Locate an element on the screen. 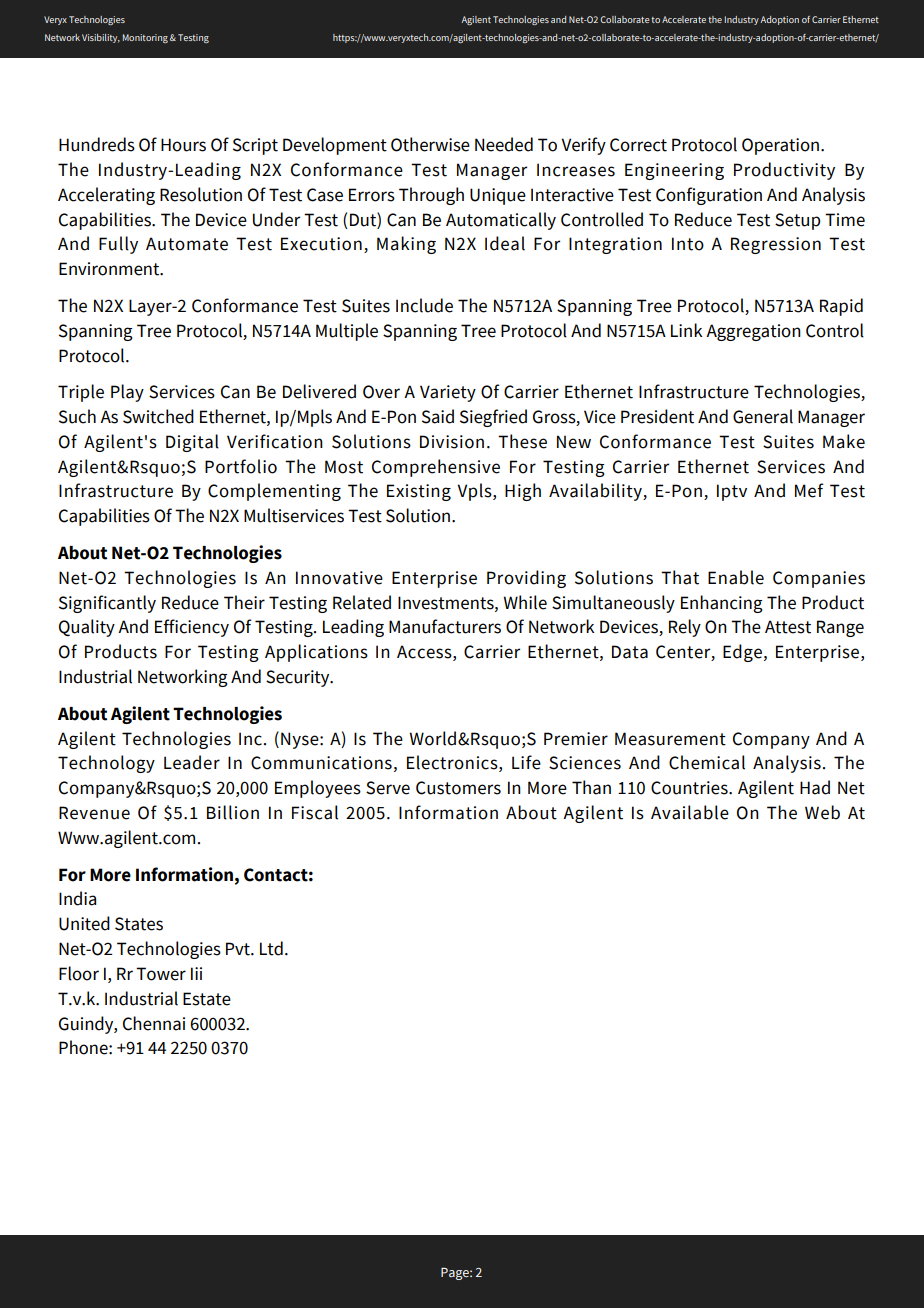 The width and height of the screenshot is (924, 1308). Monitoring is located at coordinates (145, 38).
